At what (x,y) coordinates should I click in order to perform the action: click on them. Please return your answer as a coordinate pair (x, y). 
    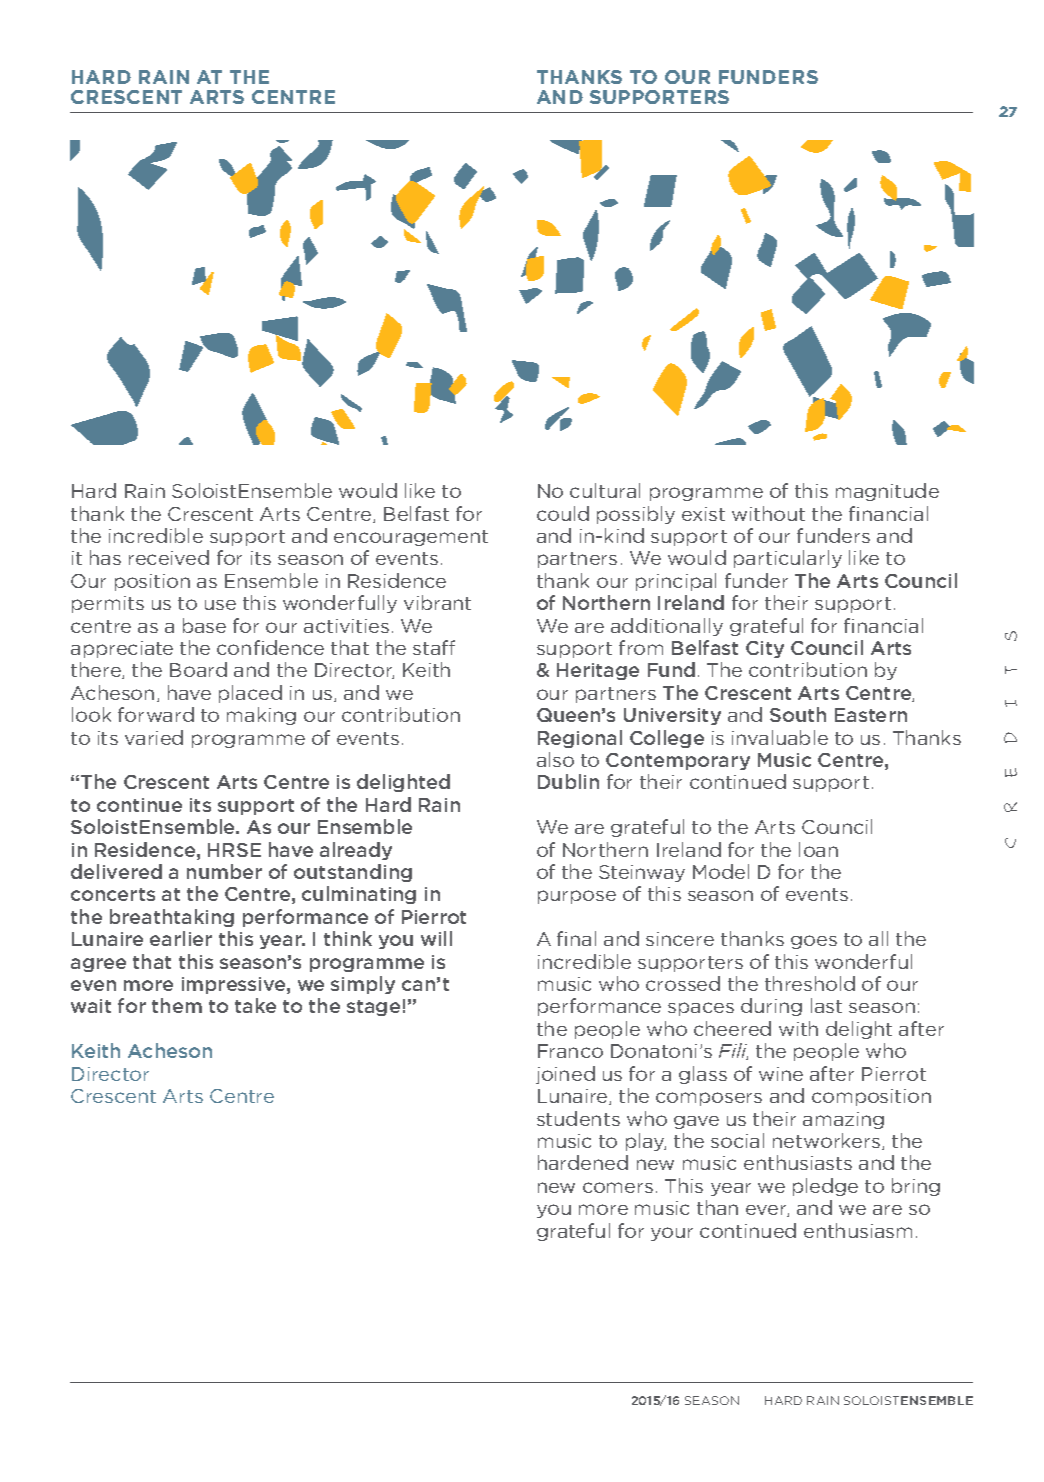
    Looking at the image, I should click on (177, 1005).
